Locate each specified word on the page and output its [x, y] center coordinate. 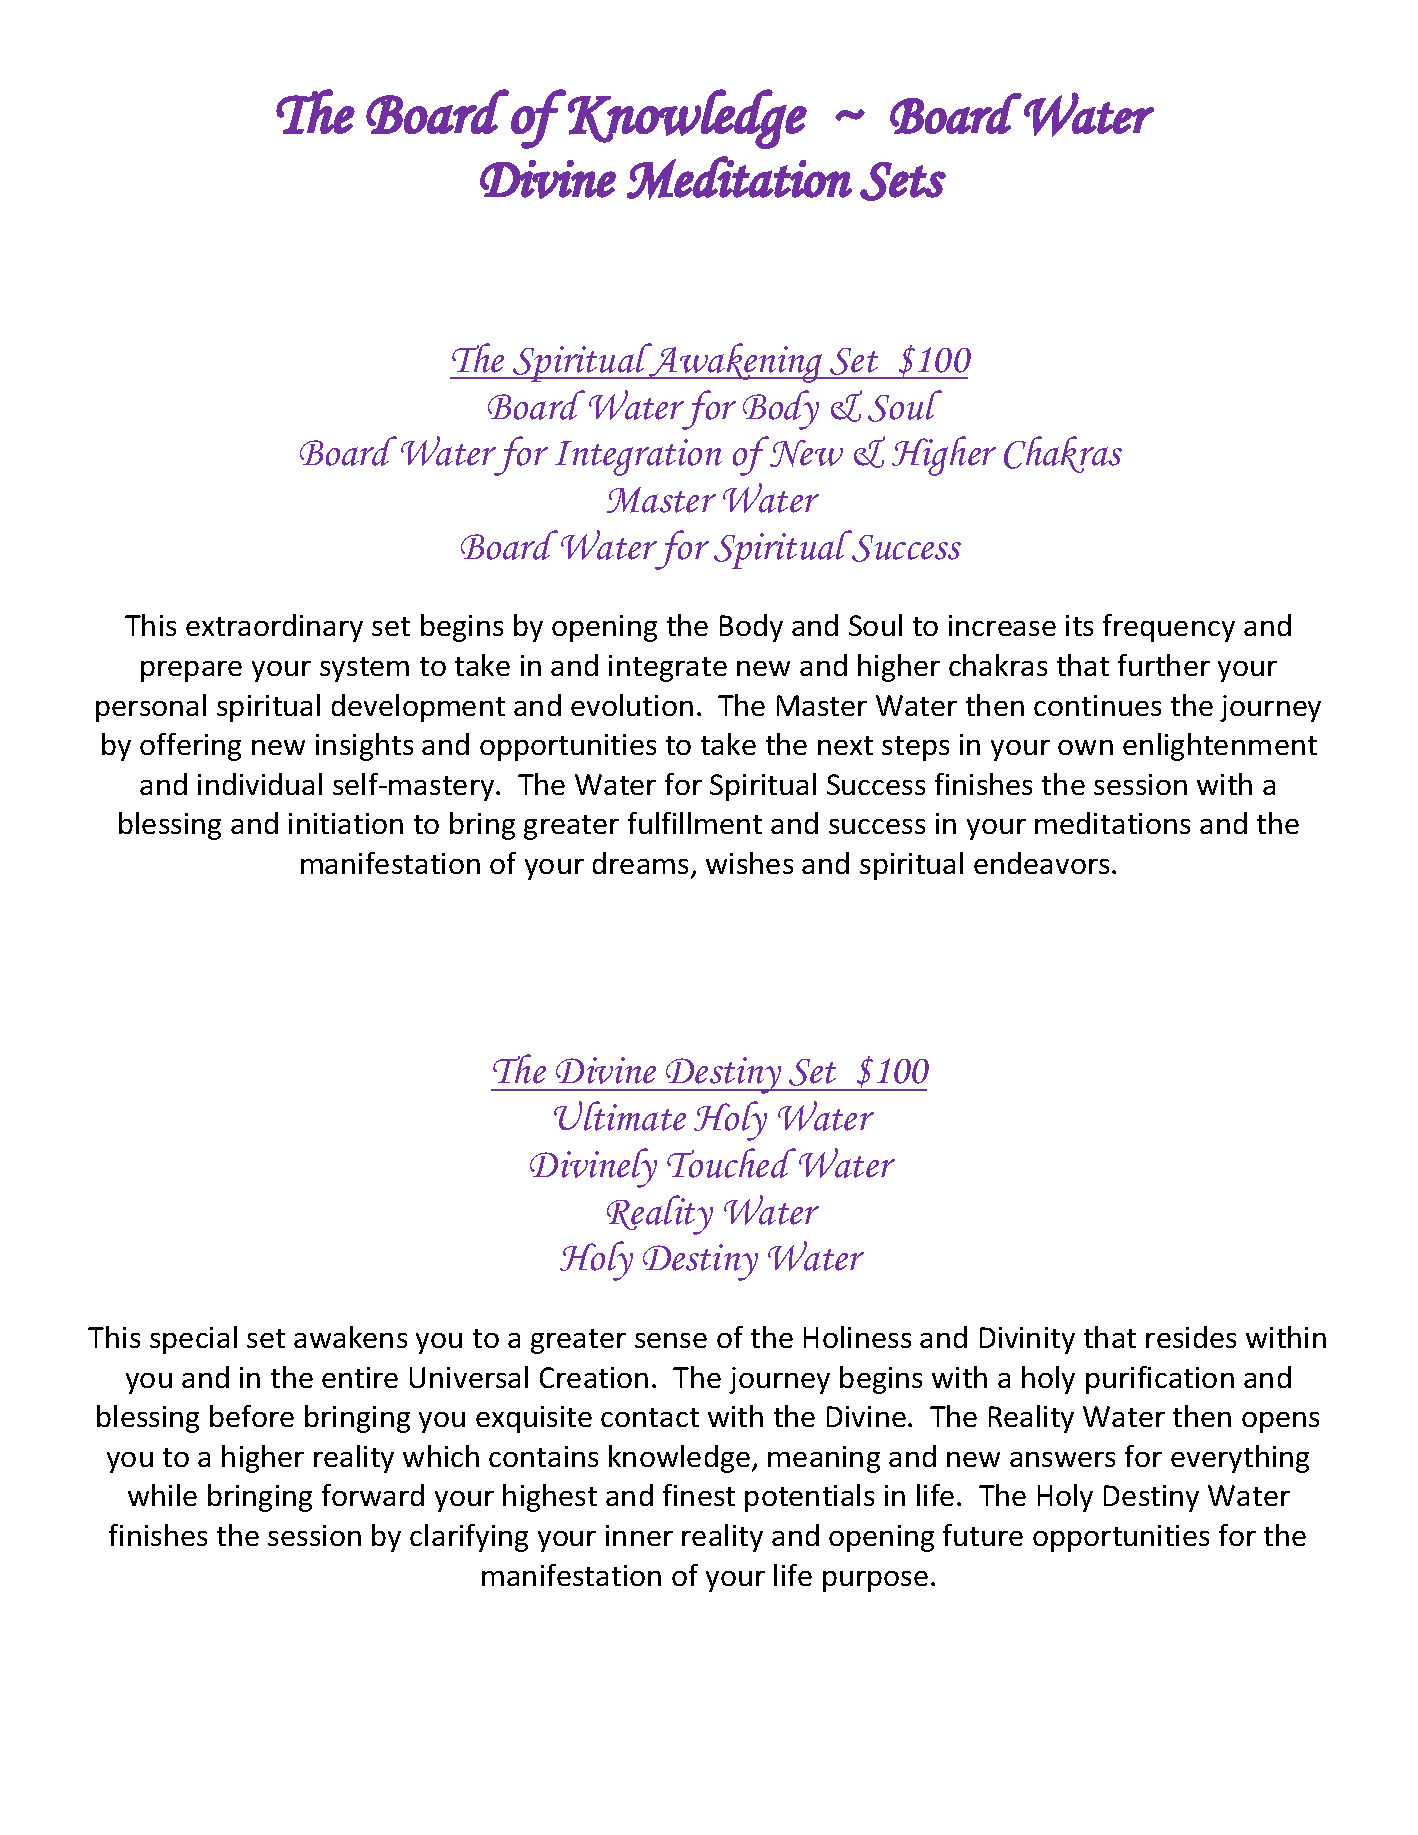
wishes [749, 863]
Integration [638, 457]
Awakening [736, 363]
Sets [903, 181]
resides [1191, 1337]
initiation [346, 823]
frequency [1169, 628]
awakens [350, 1337]
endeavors [1041, 863]
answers [1062, 1459]
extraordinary [274, 628]
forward [373, 1495]
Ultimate [620, 1116]
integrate [668, 668]
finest [699, 1495]
